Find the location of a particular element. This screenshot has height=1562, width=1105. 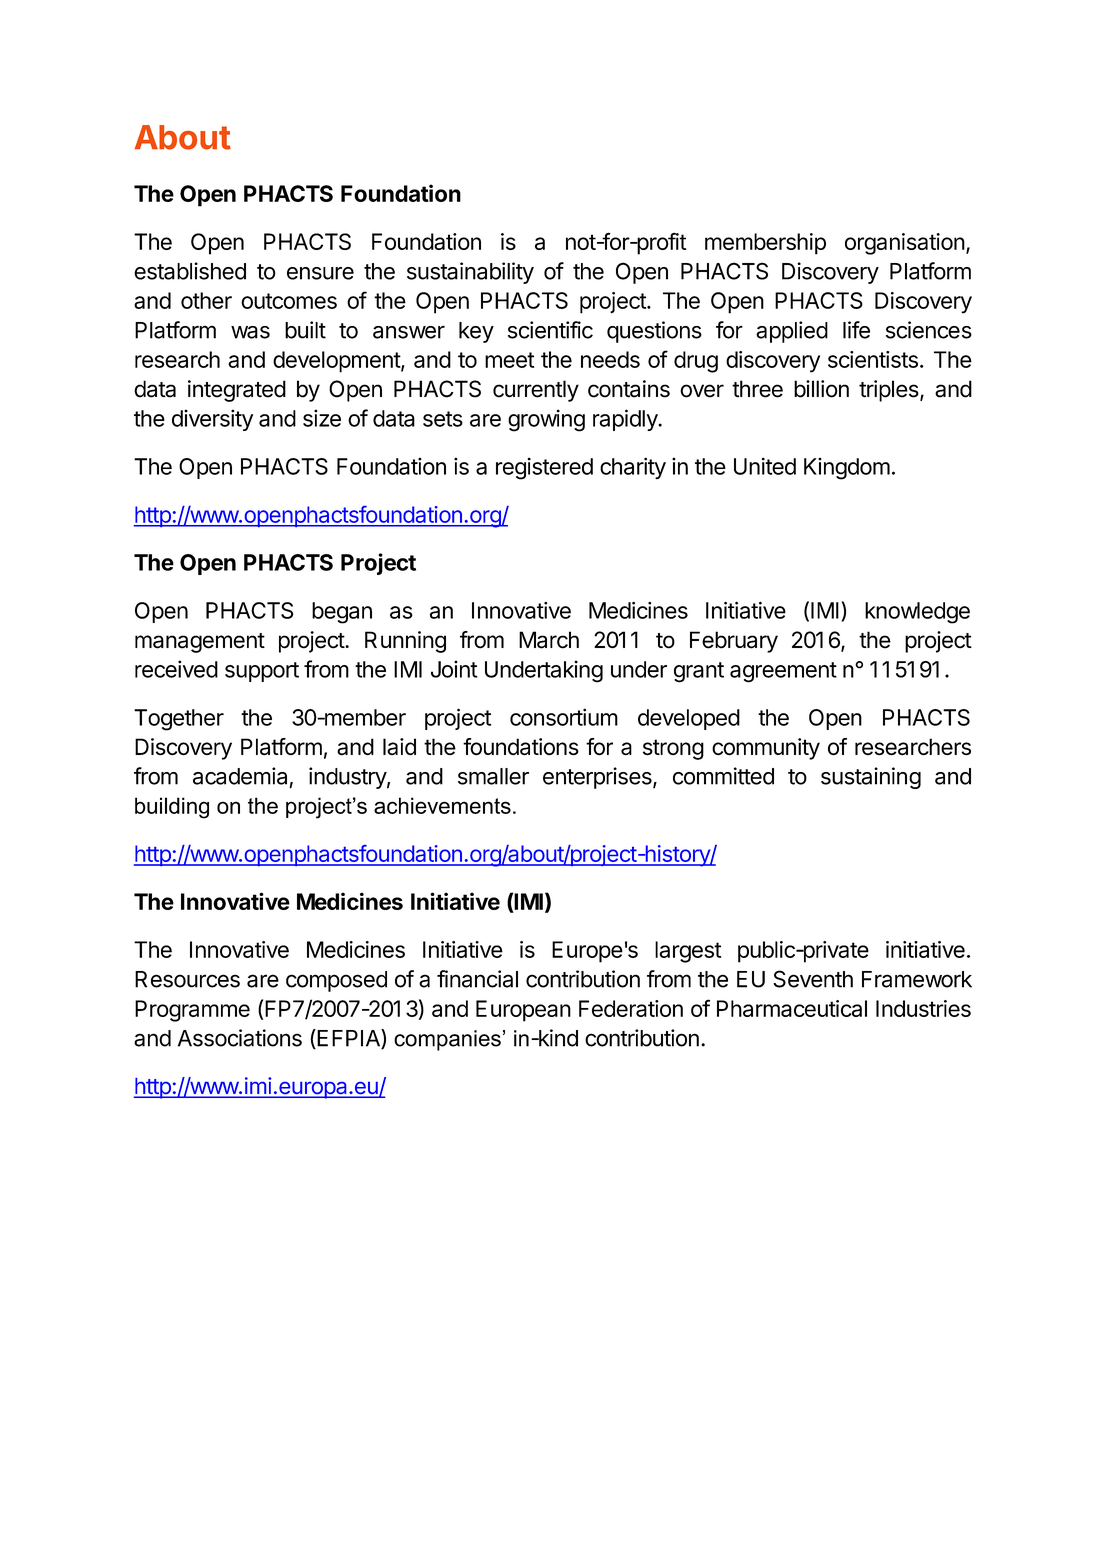

ensure is located at coordinates (320, 273).
